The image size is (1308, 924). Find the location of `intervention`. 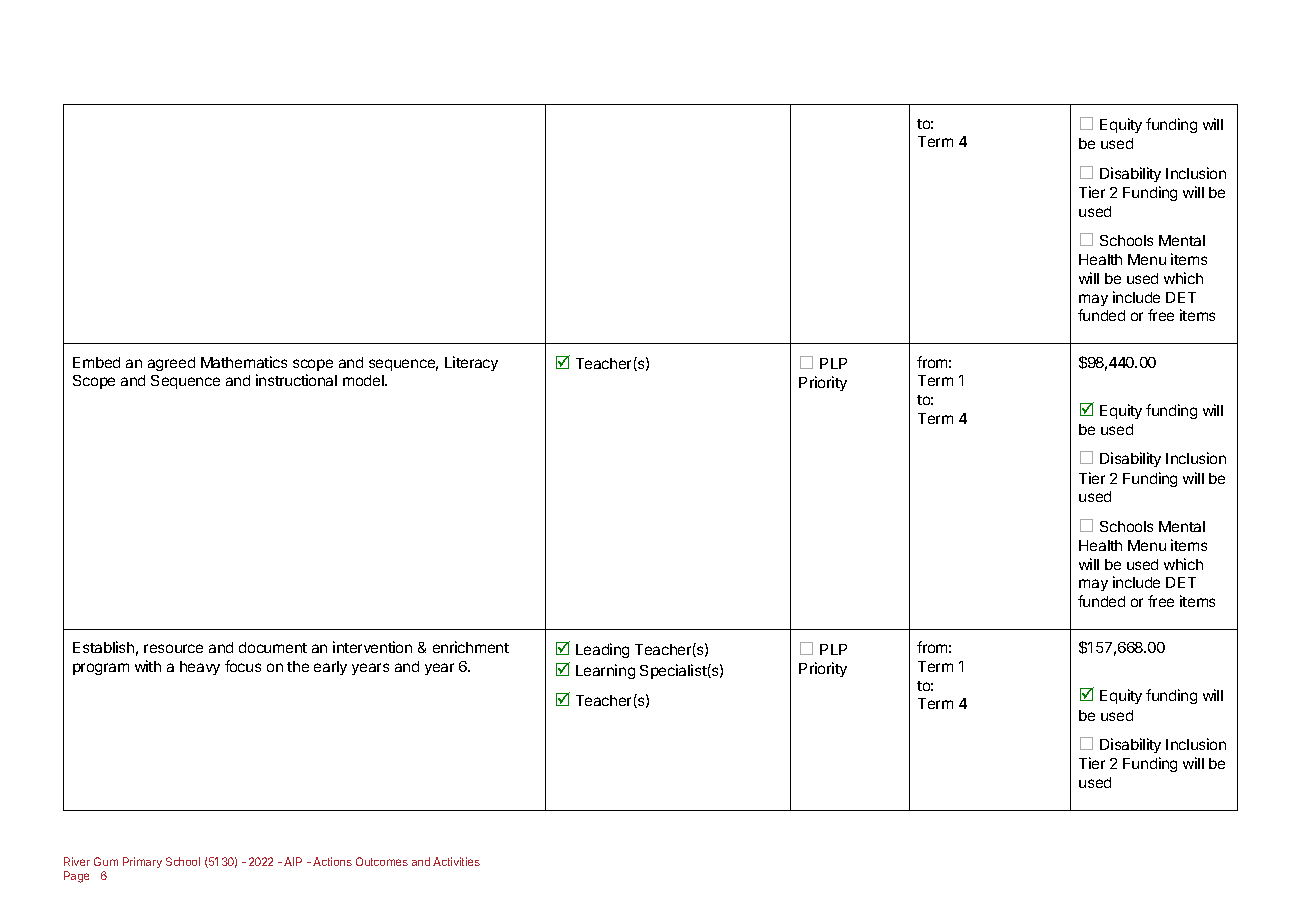

intervention is located at coordinates (372, 647).
